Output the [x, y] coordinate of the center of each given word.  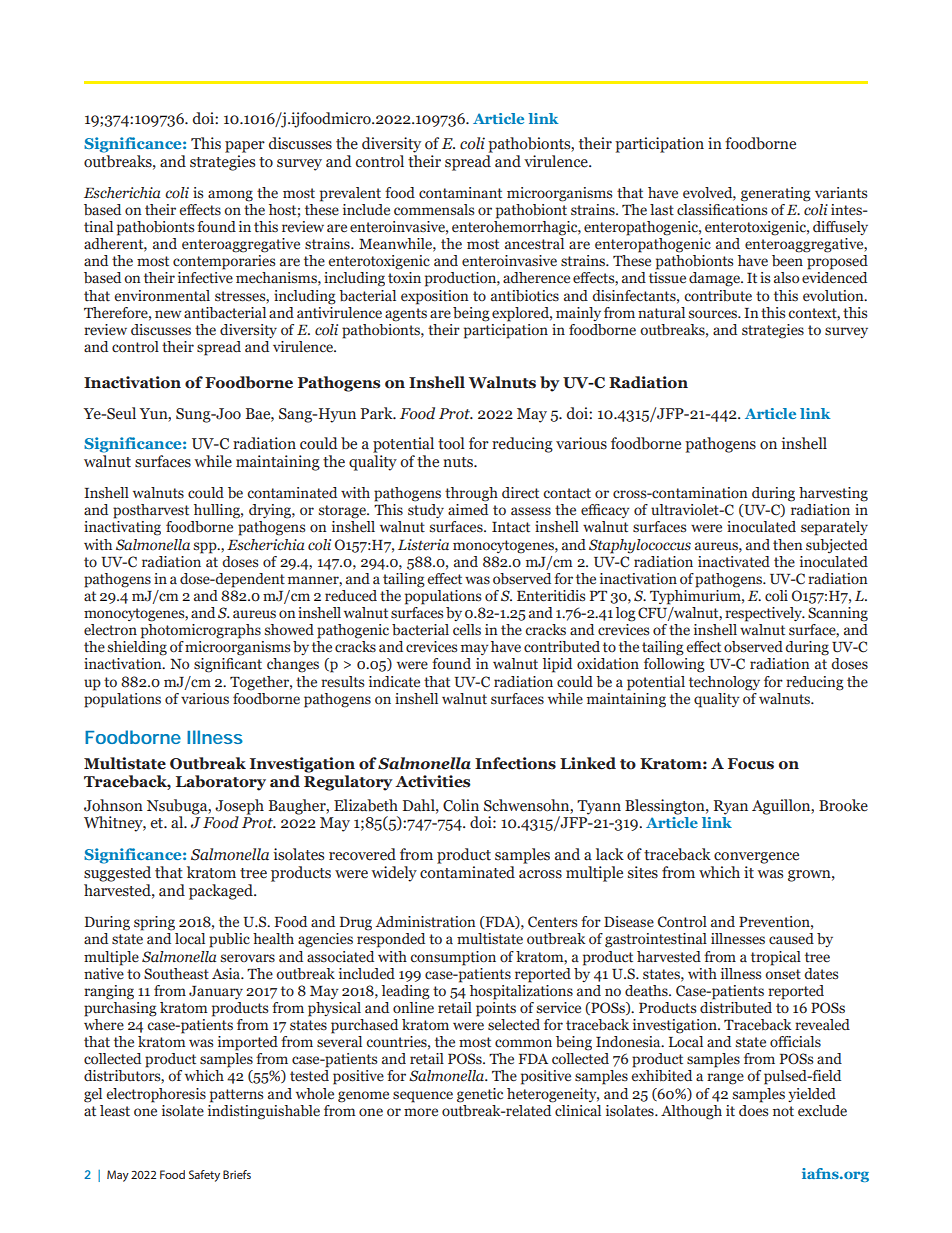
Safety [204, 1176]
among [230, 196]
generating [776, 194]
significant [228, 665]
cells [467, 630]
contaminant [460, 193]
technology [724, 683]
